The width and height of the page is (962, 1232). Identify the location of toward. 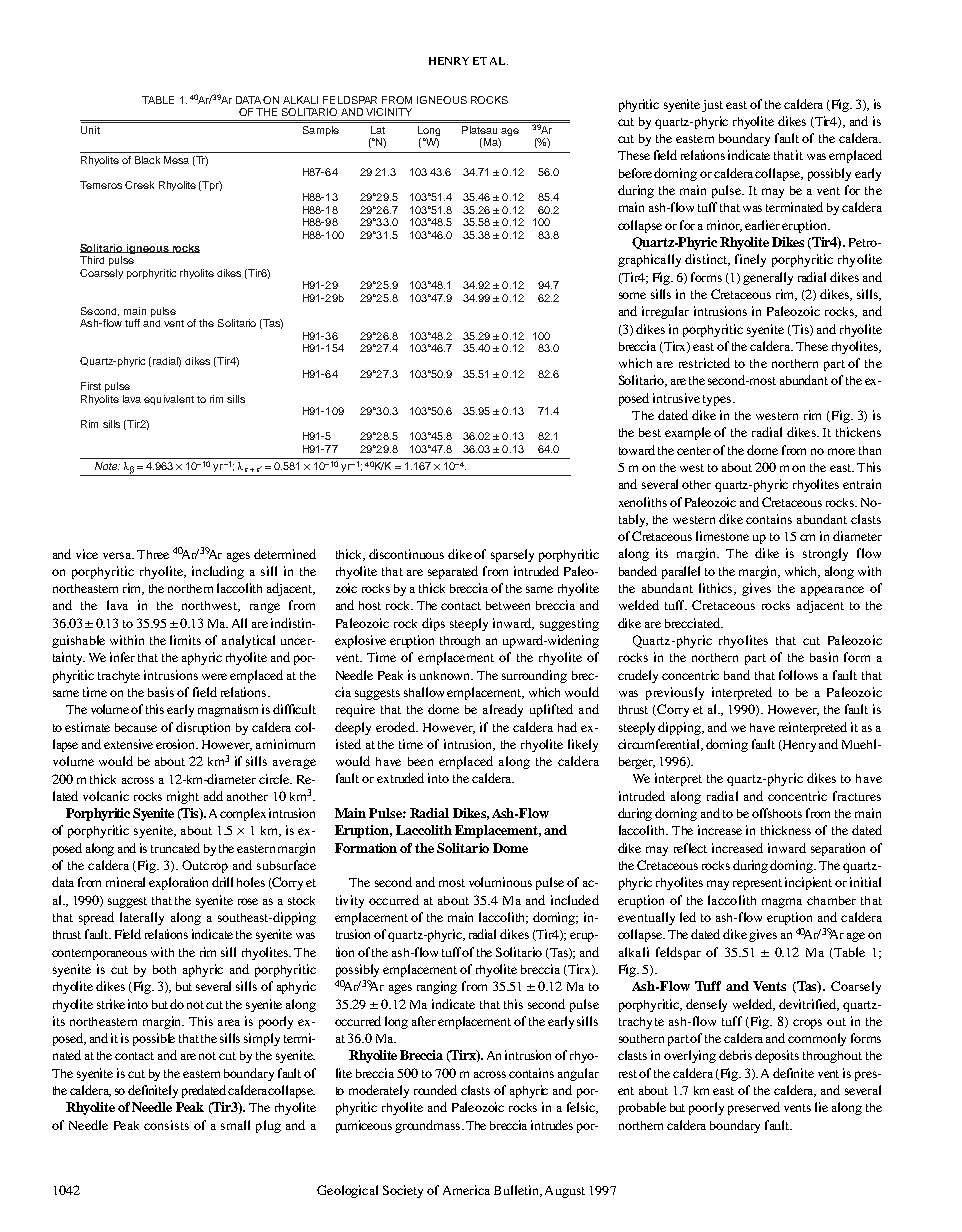
(637, 450).
